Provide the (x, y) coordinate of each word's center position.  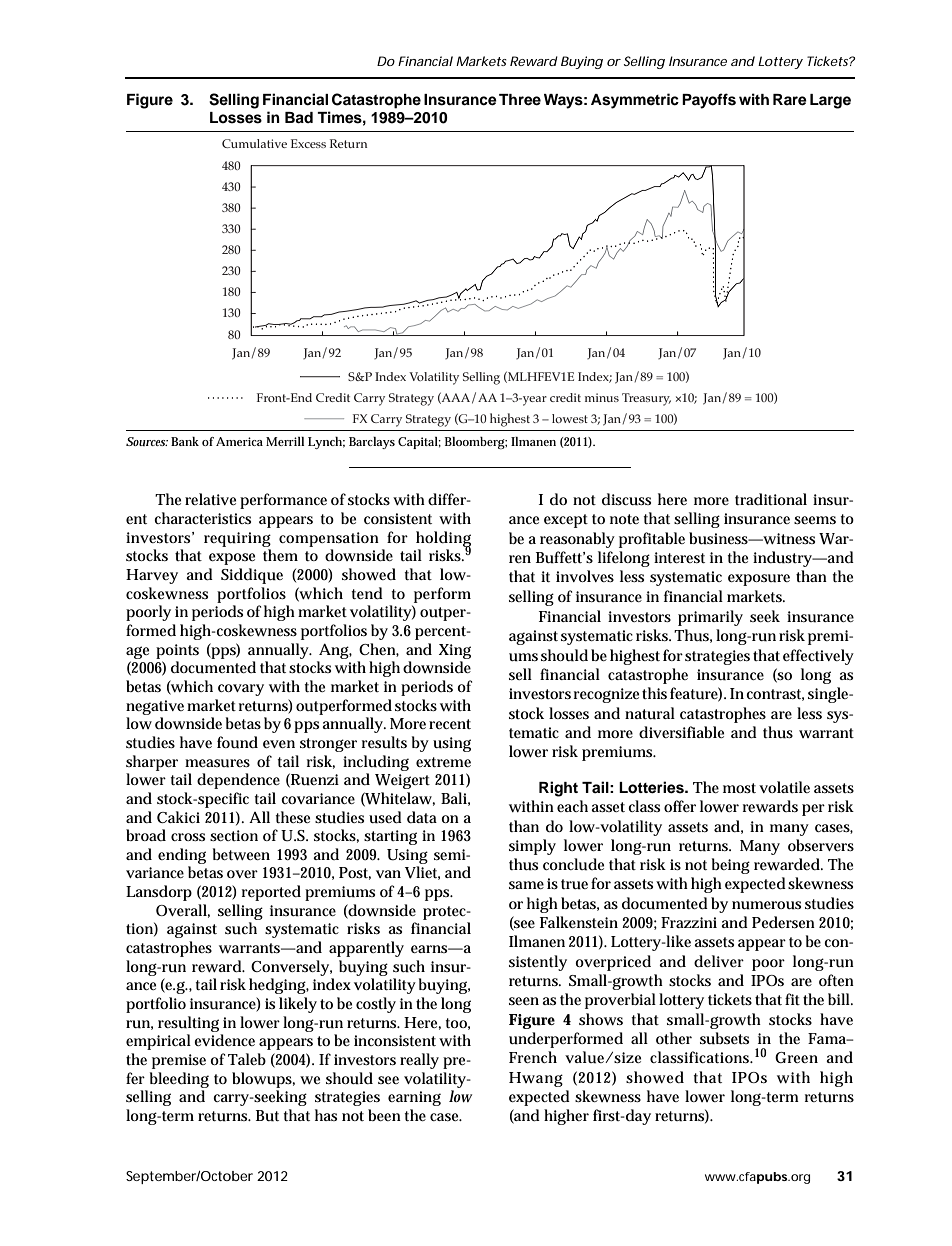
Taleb (247, 1059)
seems (815, 520)
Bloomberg (476, 443)
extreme (443, 762)
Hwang (536, 1079)
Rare (790, 100)
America (239, 441)
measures (217, 763)
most (739, 788)
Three (520, 100)
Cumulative (254, 143)
